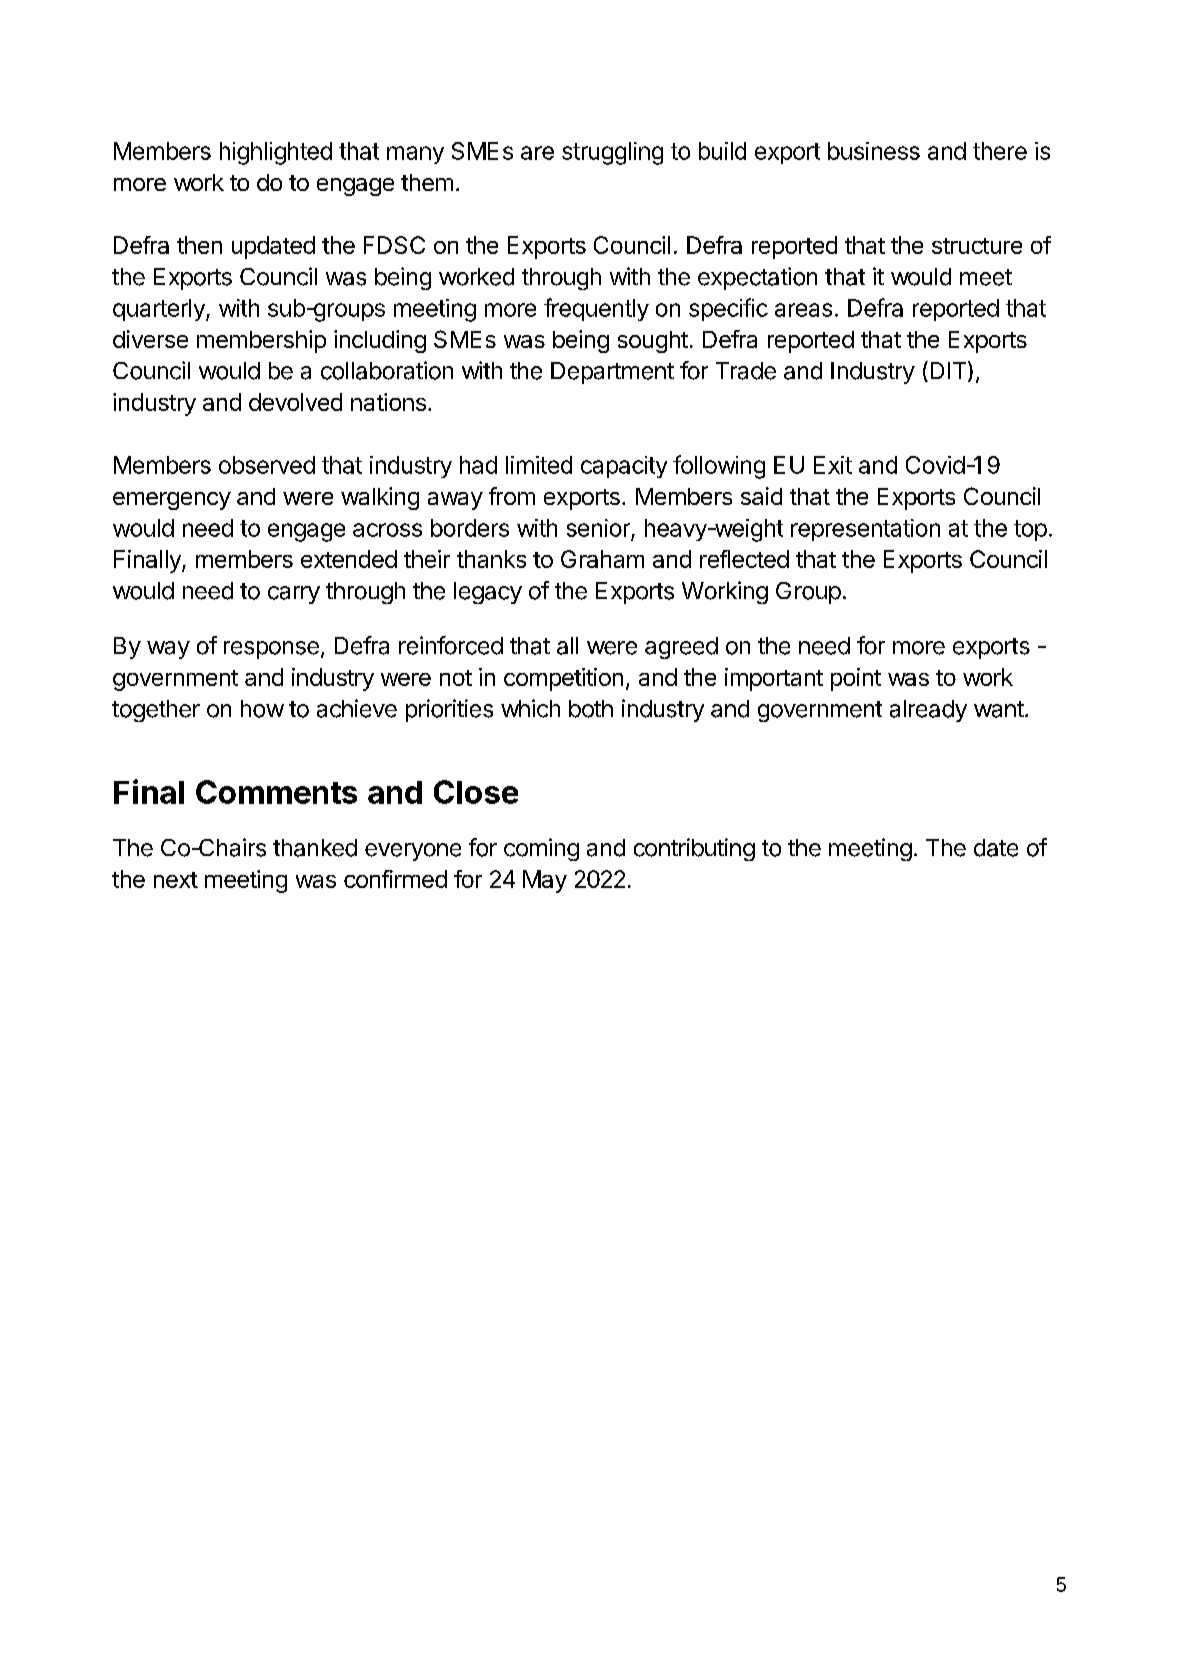  What do you see at coordinates (262, 709) in the screenshot?
I see `how` at bounding box center [262, 709].
